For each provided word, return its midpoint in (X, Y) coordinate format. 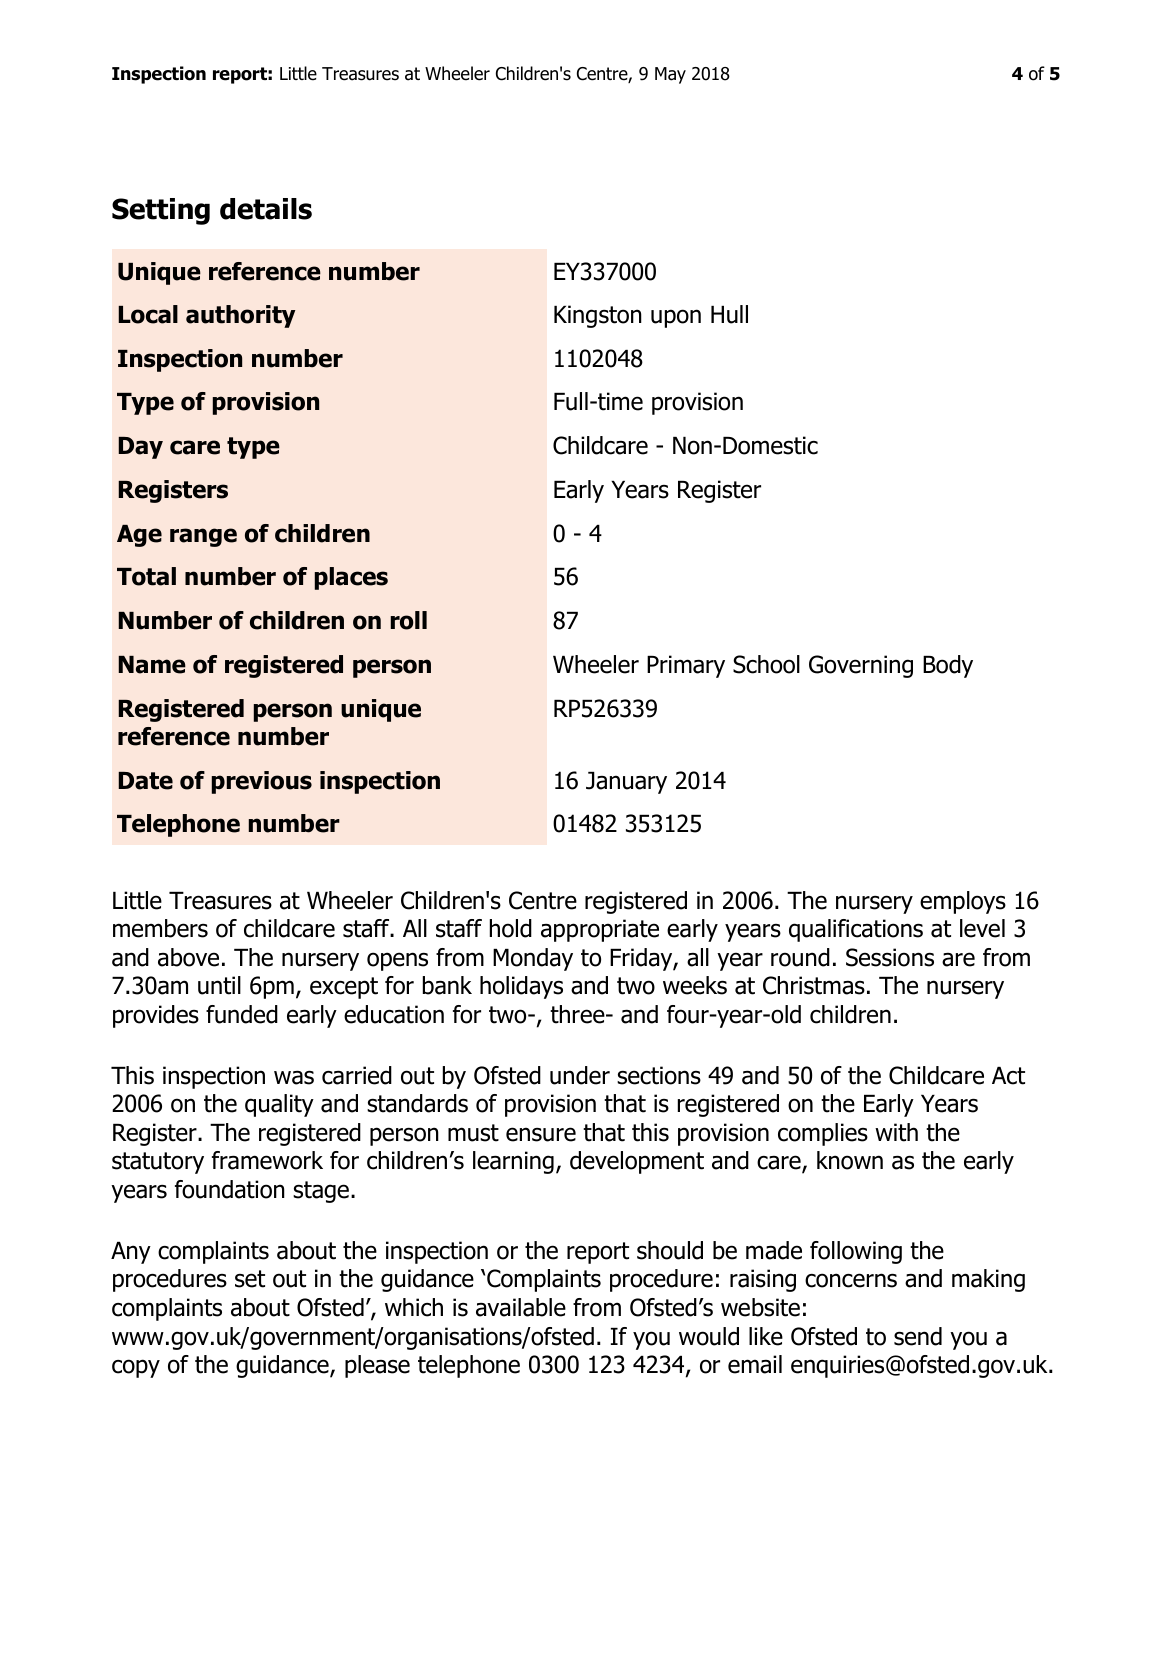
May (670, 75)
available (521, 1307)
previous (262, 782)
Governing (861, 666)
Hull (729, 314)
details (266, 209)
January (626, 783)
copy (136, 1368)
